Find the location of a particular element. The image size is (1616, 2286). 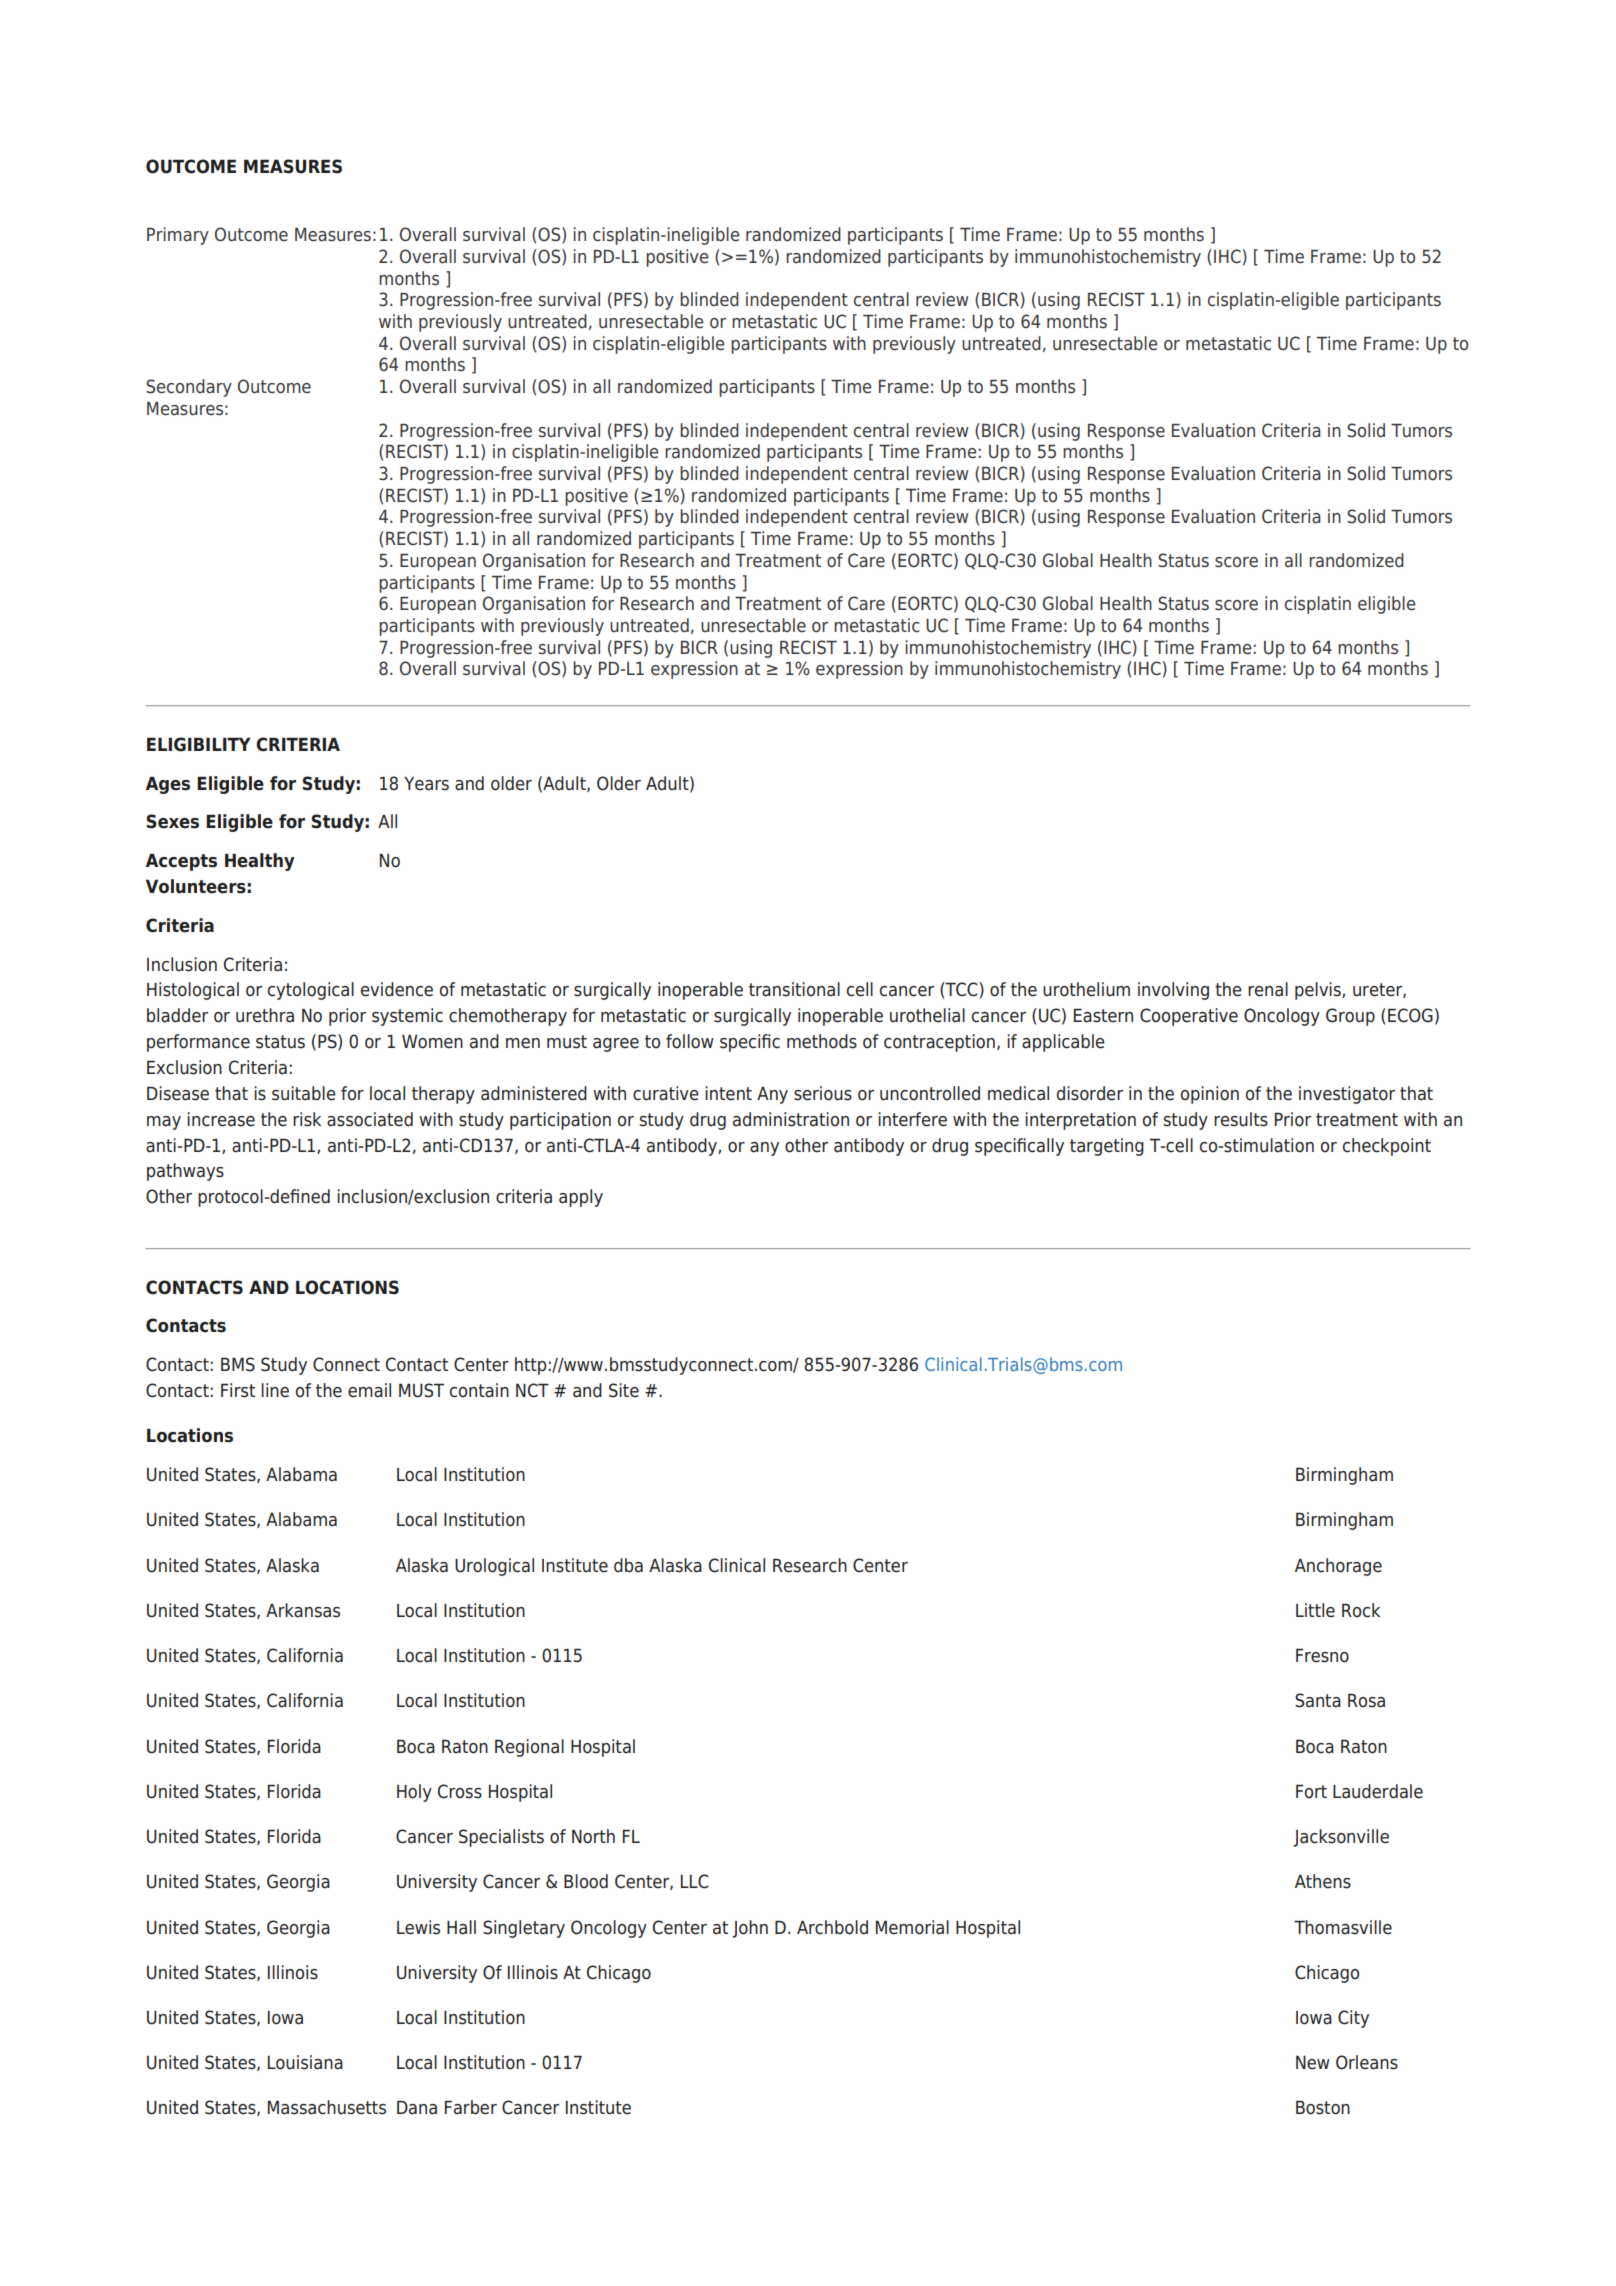

renal is located at coordinates (1268, 989).
